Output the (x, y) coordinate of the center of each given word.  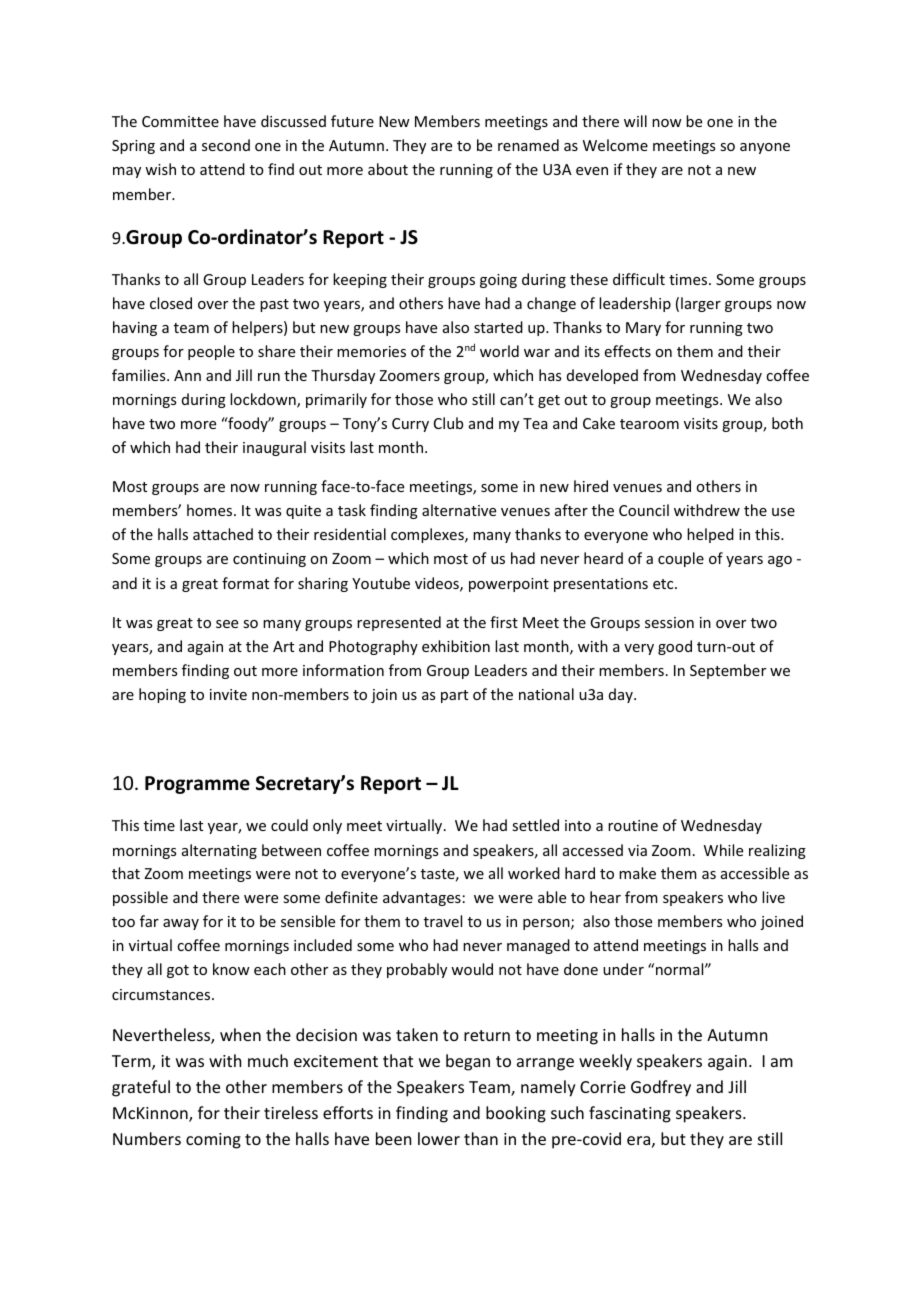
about (388, 169)
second (226, 145)
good (675, 647)
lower (439, 1138)
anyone (765, 148)
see (227, 624)
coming (213, 1141)
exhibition (456, 646)
